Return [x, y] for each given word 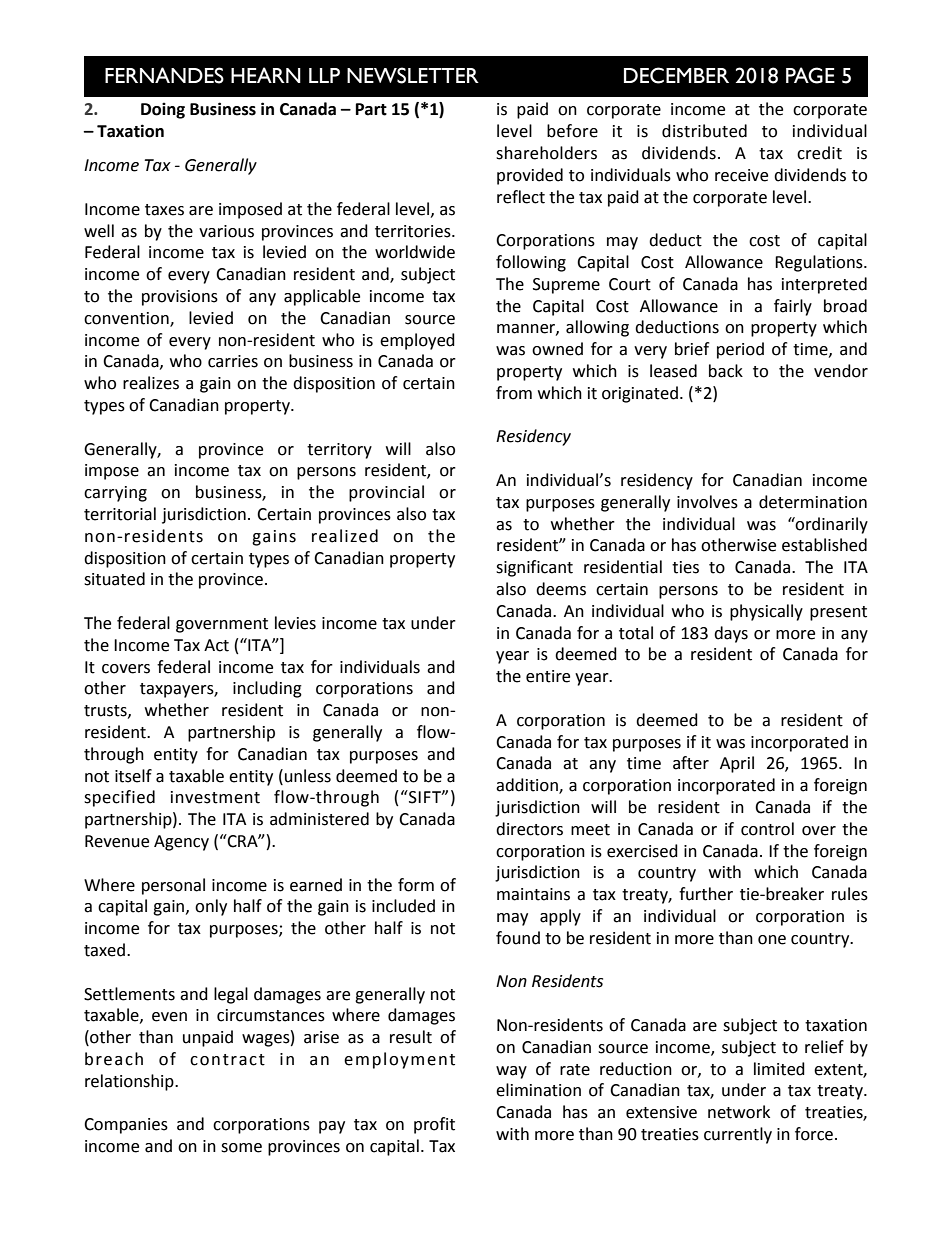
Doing [163, 110]
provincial [386, 493]
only [211, 907]
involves [707, 502]
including [267, 689]
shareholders [546, 153]
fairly [793, 307]
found [518, 938]
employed [417, 341]
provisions [180, 298]
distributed [704, 131]
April [737, 764]
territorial [120, 514]
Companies [126, 1126]
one [772, 940]
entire [548, 676]
